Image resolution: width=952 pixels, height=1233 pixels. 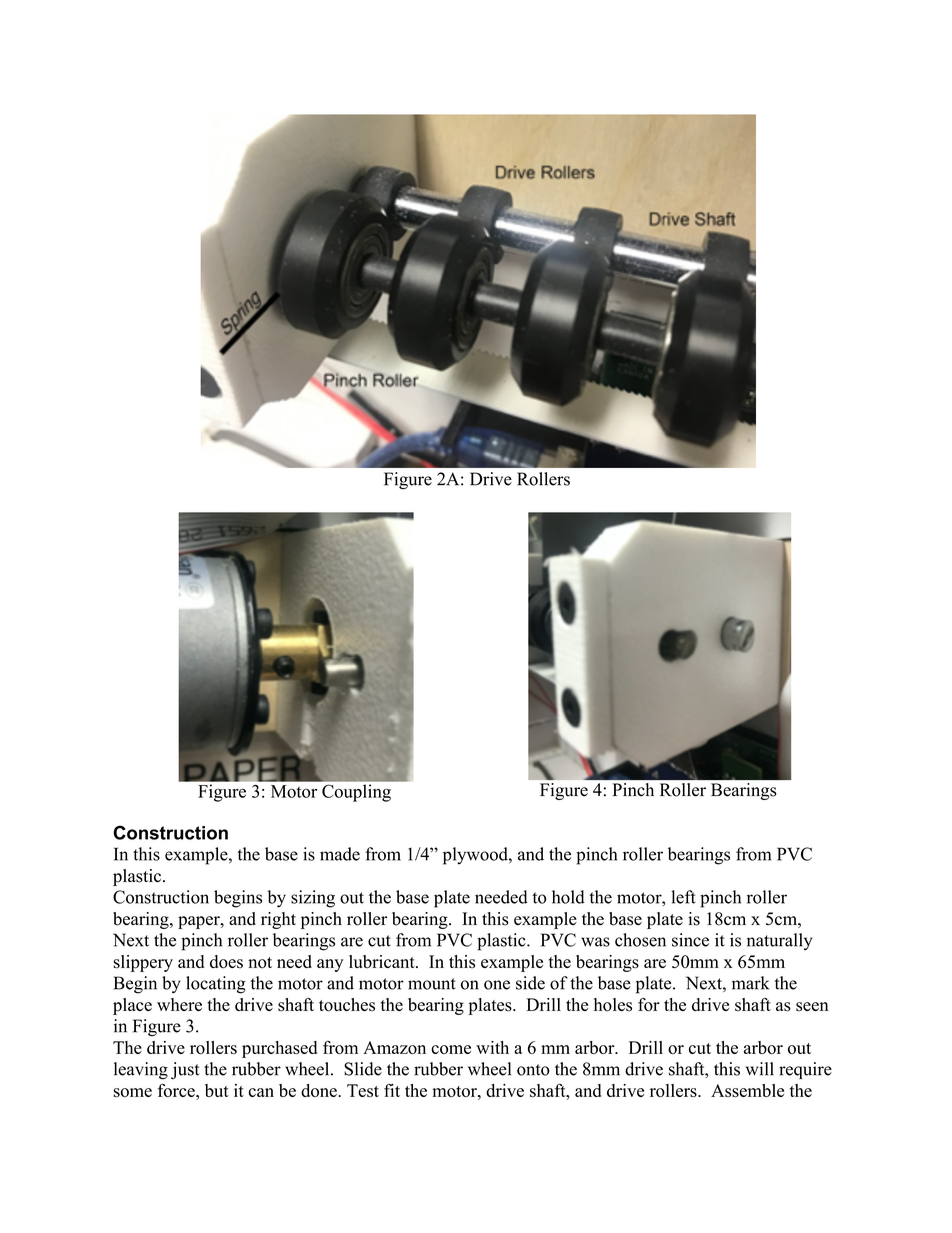 What do you see at coordinates (683, 897) in the screenshot?
I see `left` at bounding box center [683, 897].
